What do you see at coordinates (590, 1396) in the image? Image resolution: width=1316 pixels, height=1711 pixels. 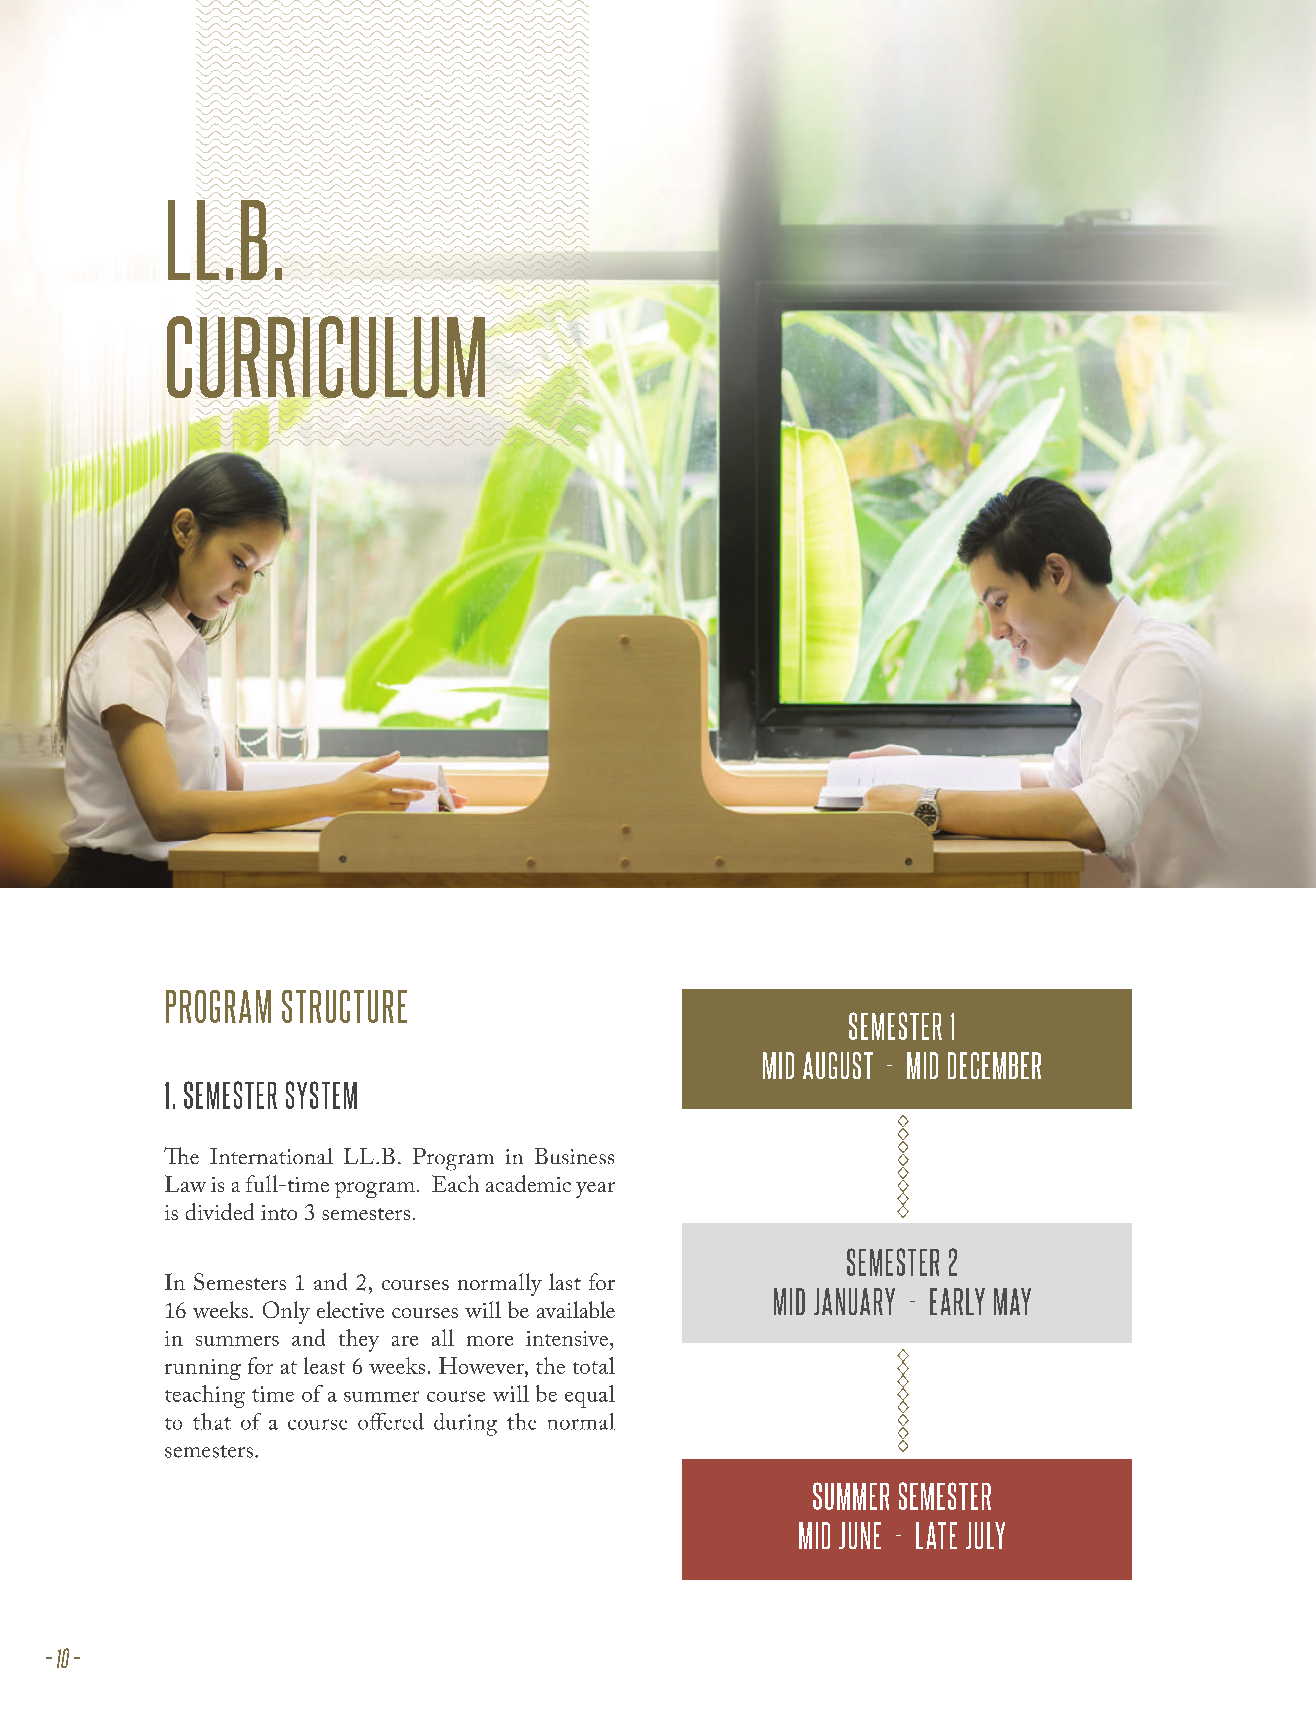 I see `equal` at bounding box center [590, 1396].
